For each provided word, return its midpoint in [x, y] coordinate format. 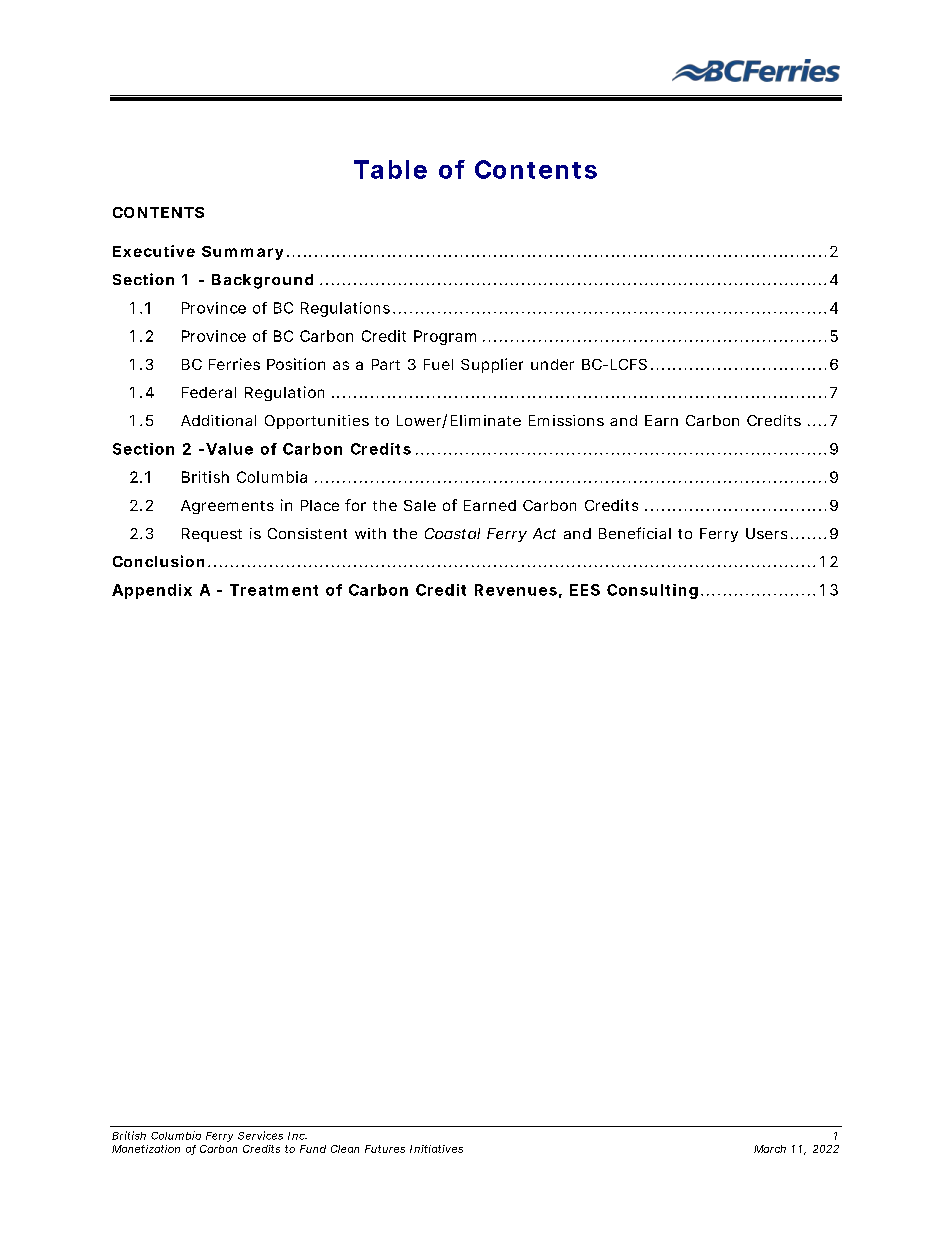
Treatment [274, 590]
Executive [154, 251]
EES [585, 590]
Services [260, 1135]
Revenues [516, 590]
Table [390, 169]
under [552, 364]
